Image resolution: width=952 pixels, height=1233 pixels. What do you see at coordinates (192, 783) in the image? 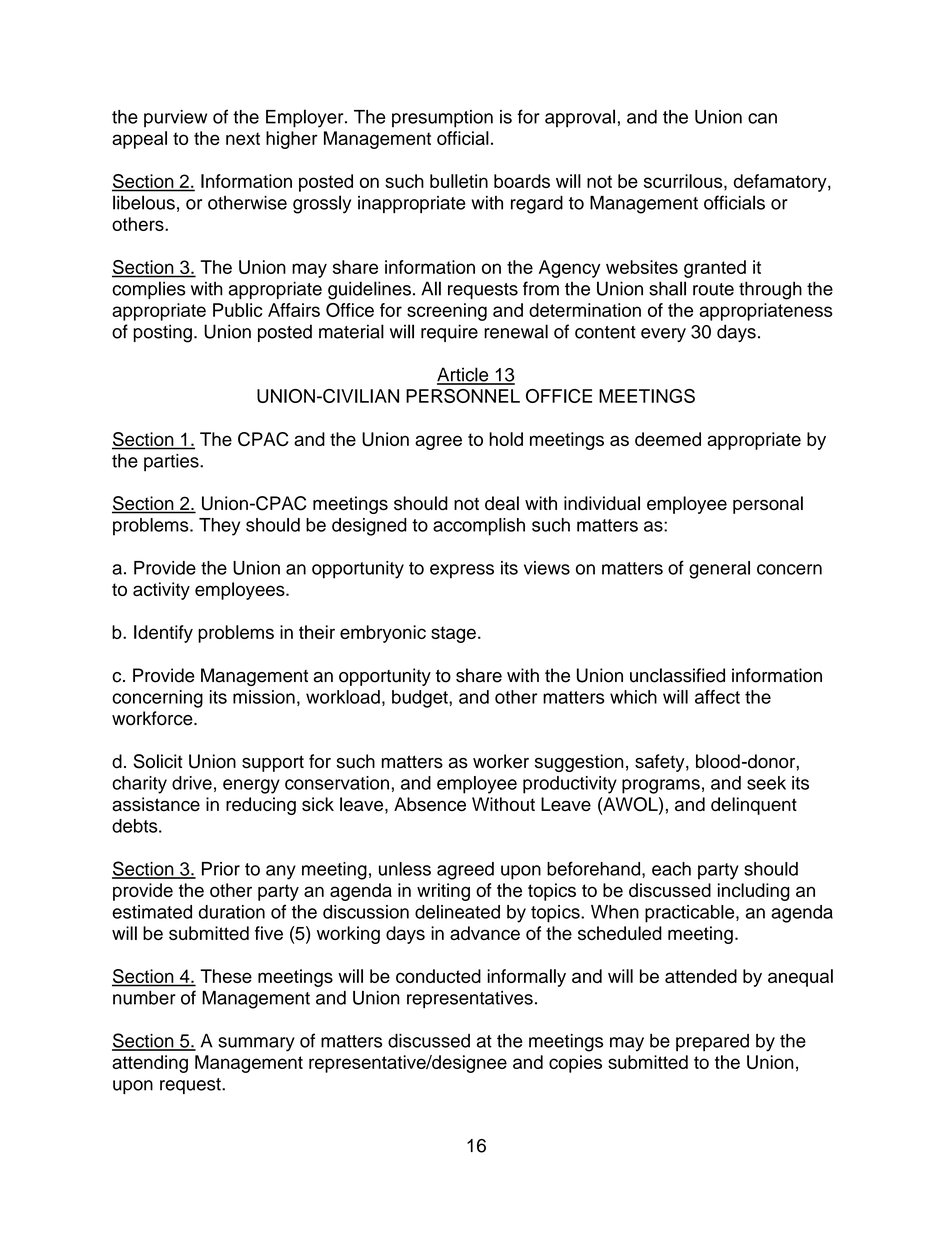
I see `drive` at bounding box center [192, 783].
